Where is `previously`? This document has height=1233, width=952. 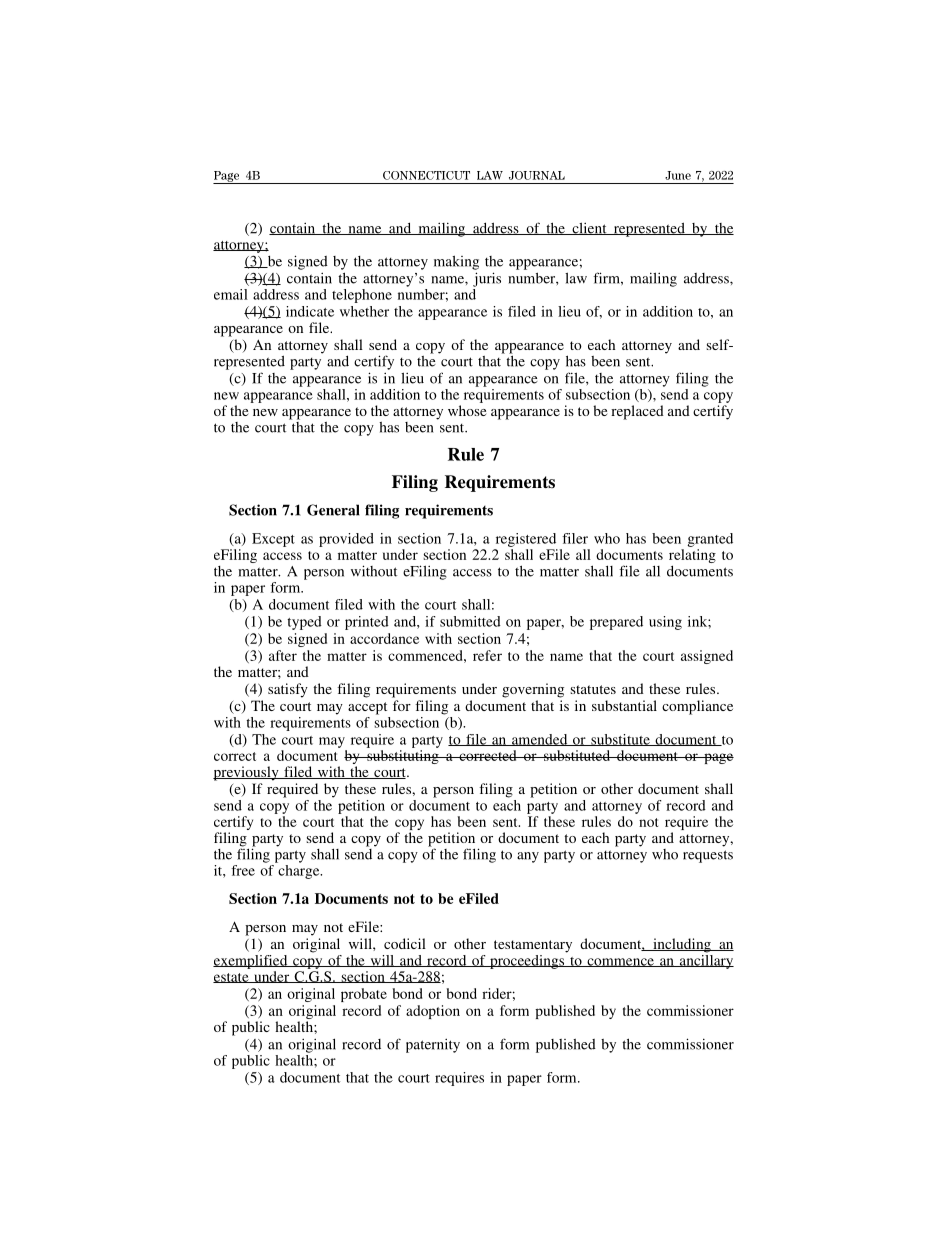
previously is located at coordinates (247, 773).
